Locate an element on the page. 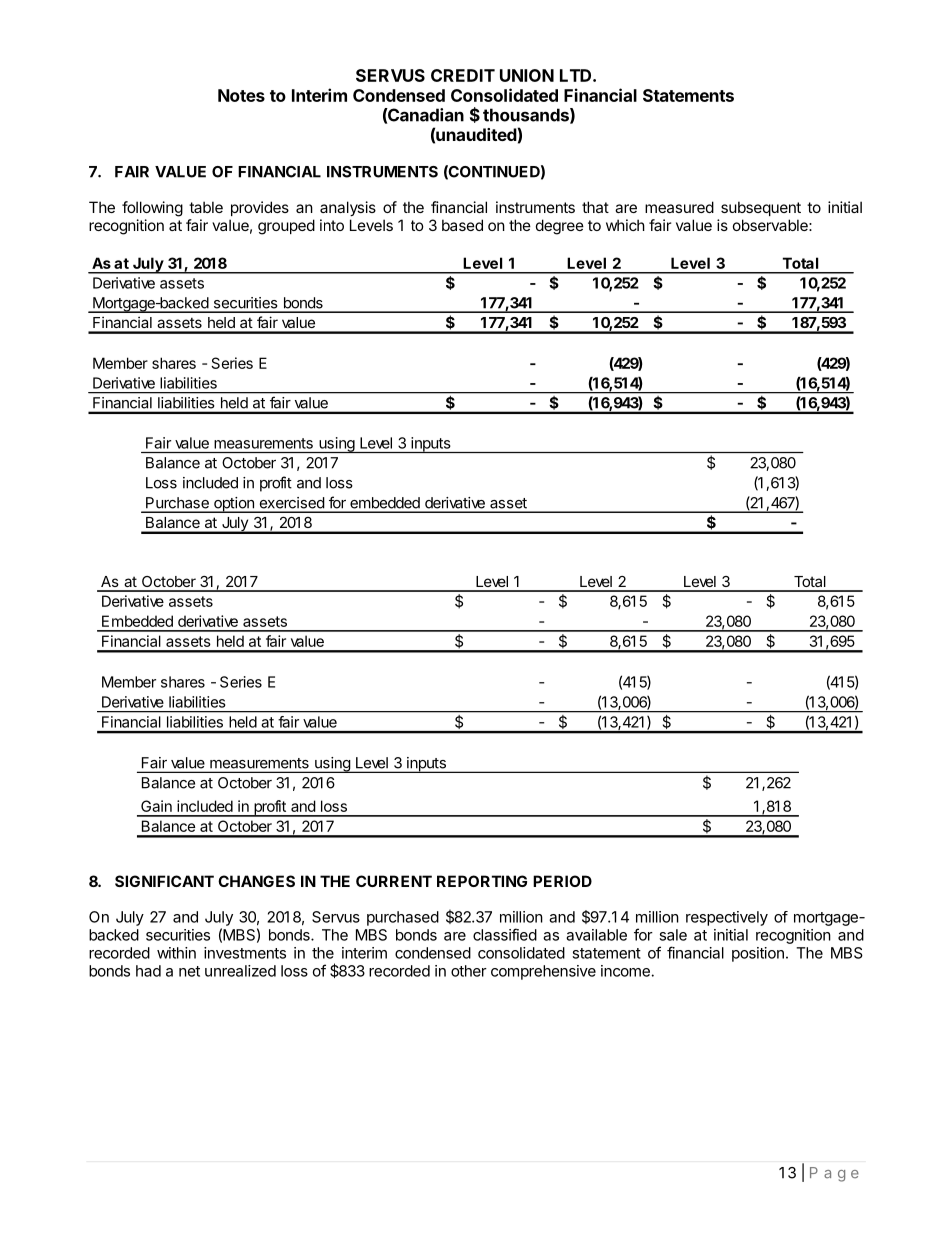 The height and width of the image is (1233, 952). which is located at coordinates (625, 225).
